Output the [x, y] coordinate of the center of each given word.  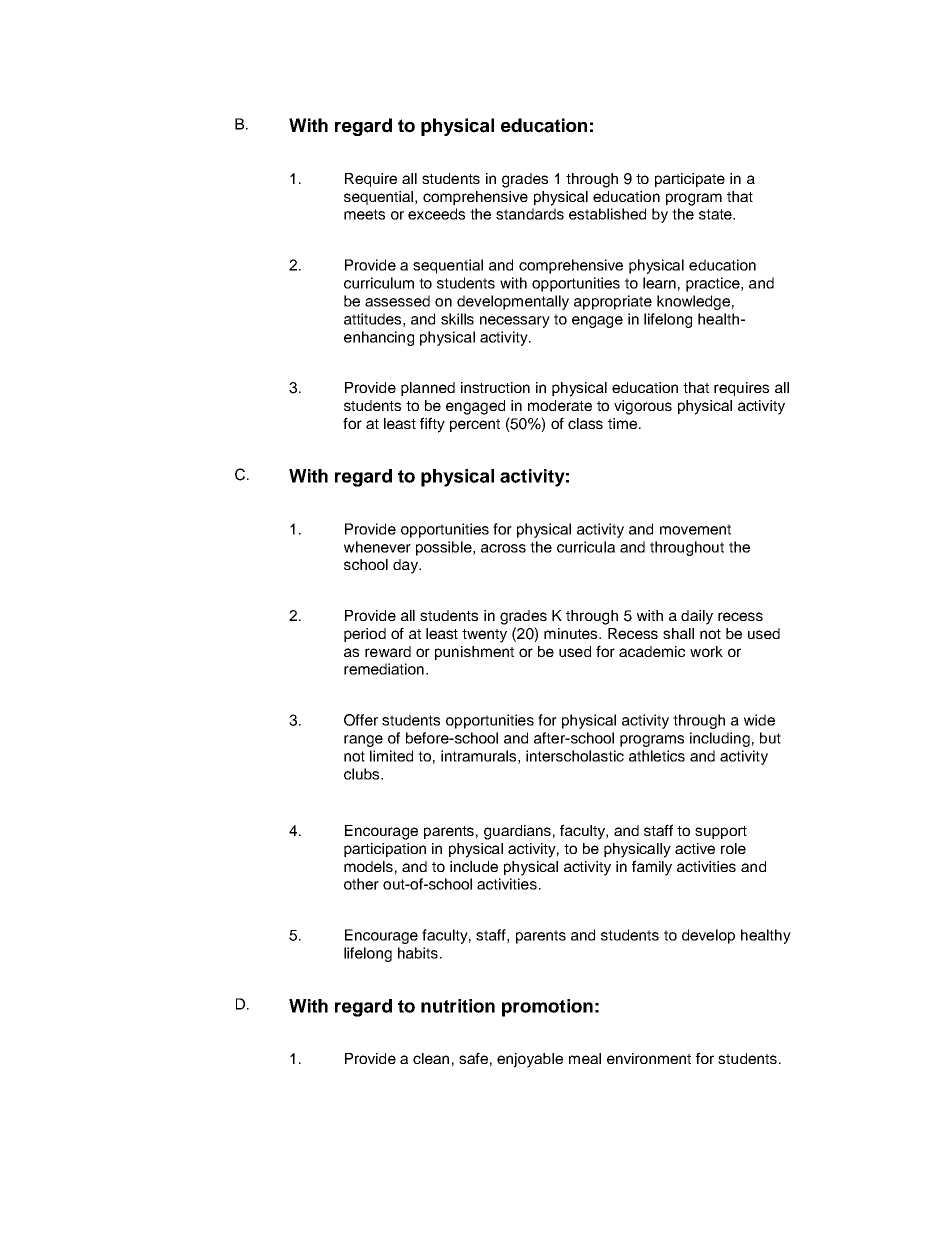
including [720, 739]
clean [431, 1058]
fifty [432, 425]
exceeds [436, 214]
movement [695, 529]
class [585, 423]
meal [585, 1058]
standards [530, 214]
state [716, 214]
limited [391, 756]
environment [649, 1058]
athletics [657, 756]
